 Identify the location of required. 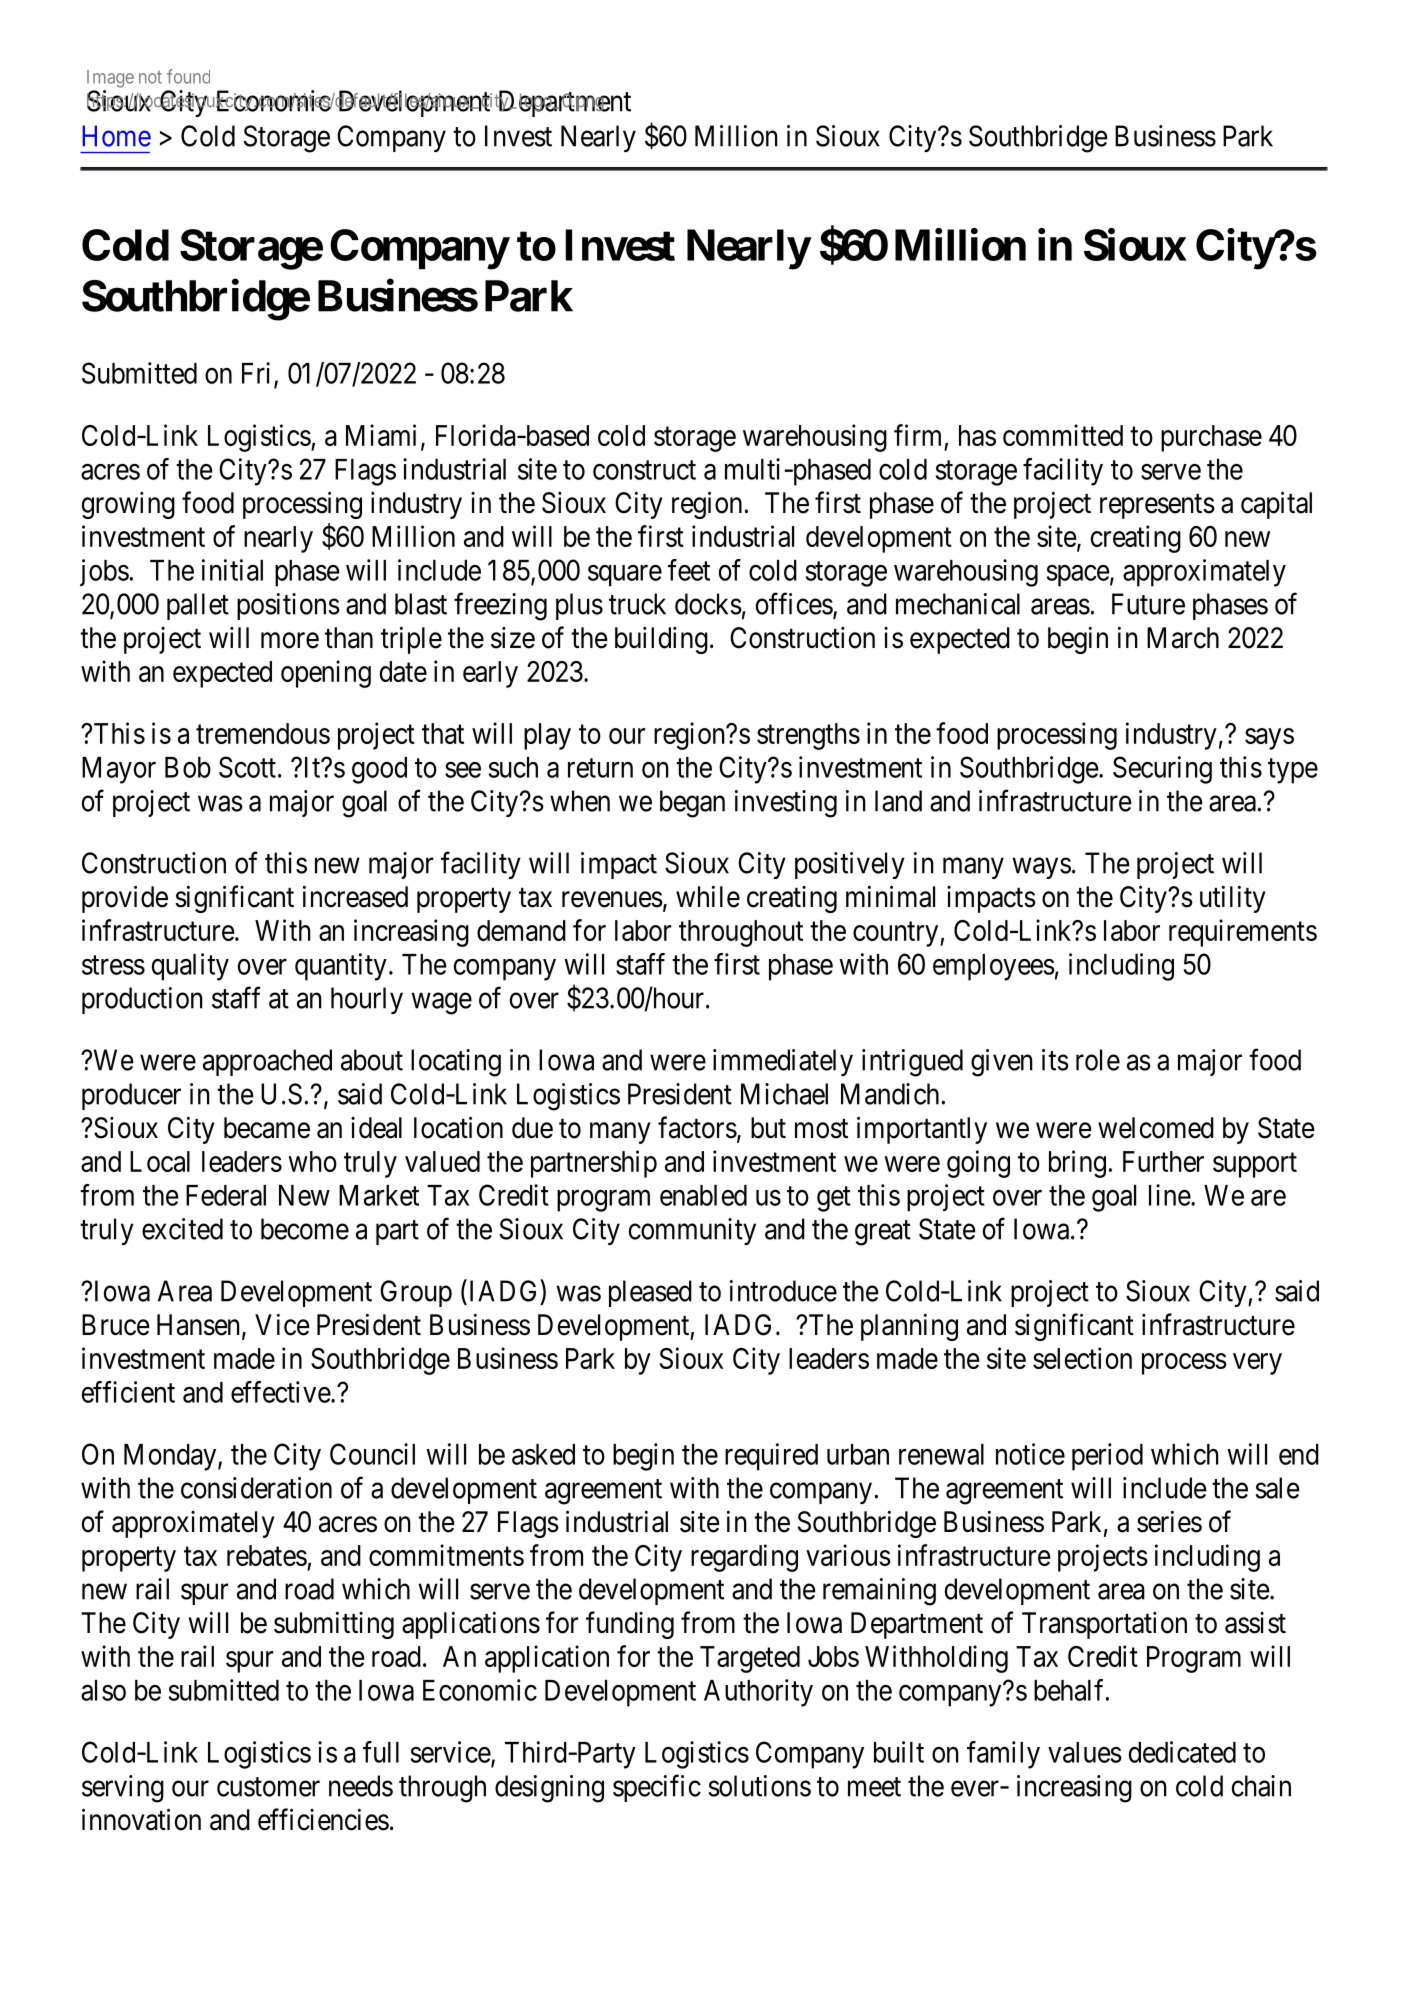
(771, 1457).
